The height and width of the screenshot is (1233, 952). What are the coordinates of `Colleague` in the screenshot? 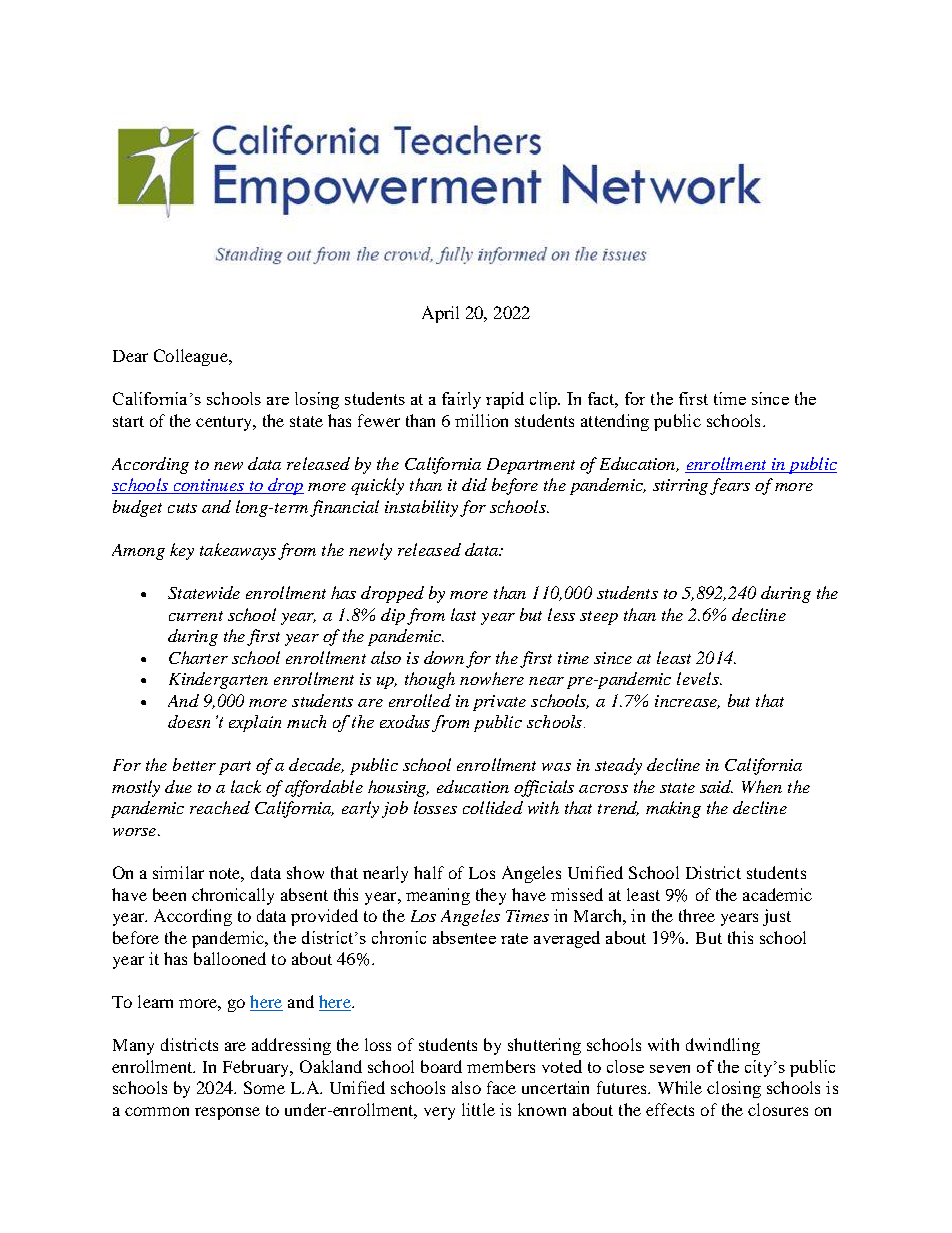 It's located at (192, 357).
